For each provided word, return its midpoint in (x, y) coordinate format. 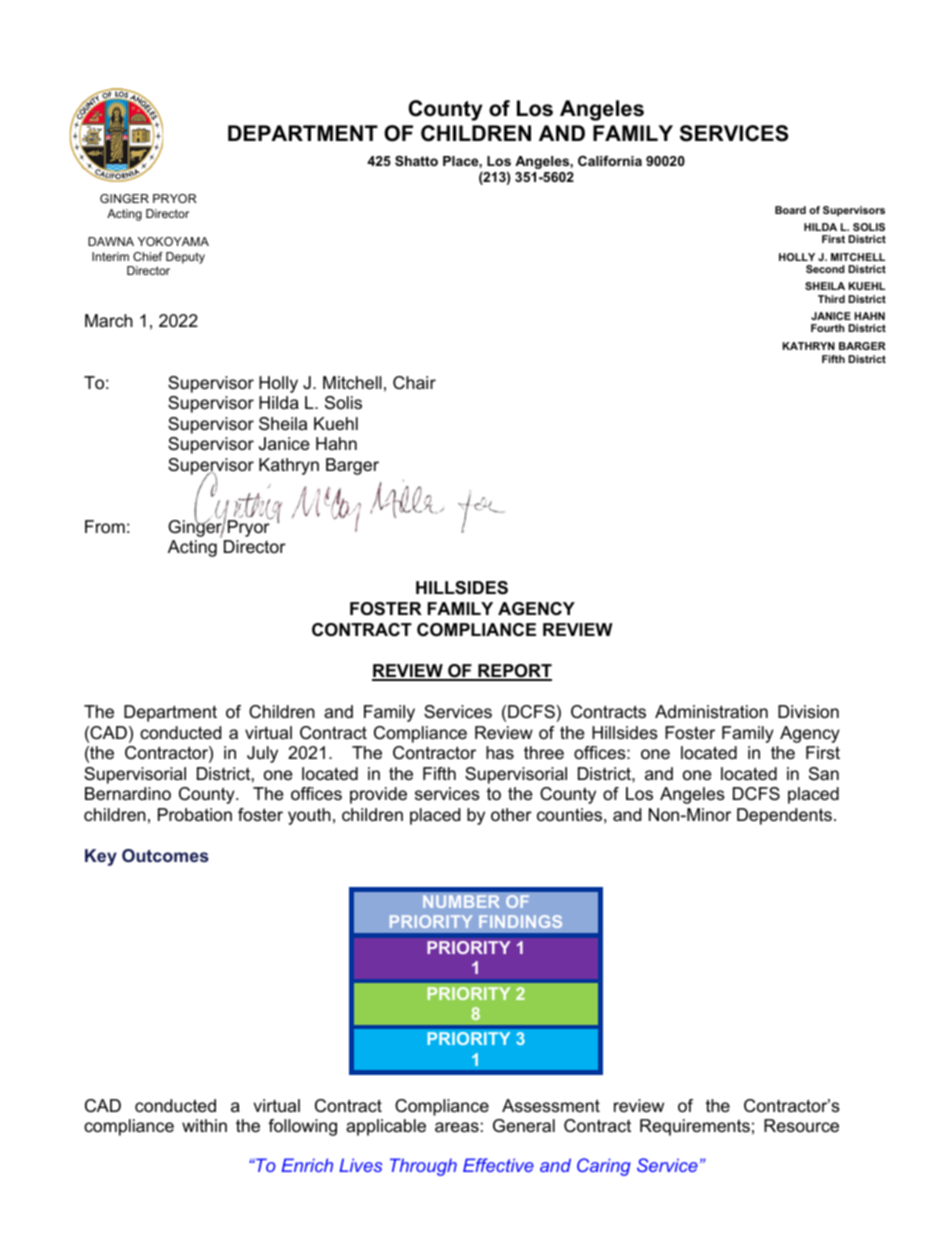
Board (790, 210)
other (511, 815)
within (204, 1125)
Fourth (827, 328)
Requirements (695, 1127)
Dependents (784, 816)
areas (457, 1127)
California (610, 161)
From (105, 527)
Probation (195, 815)
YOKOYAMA (173, 241)
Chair (414, 383)
